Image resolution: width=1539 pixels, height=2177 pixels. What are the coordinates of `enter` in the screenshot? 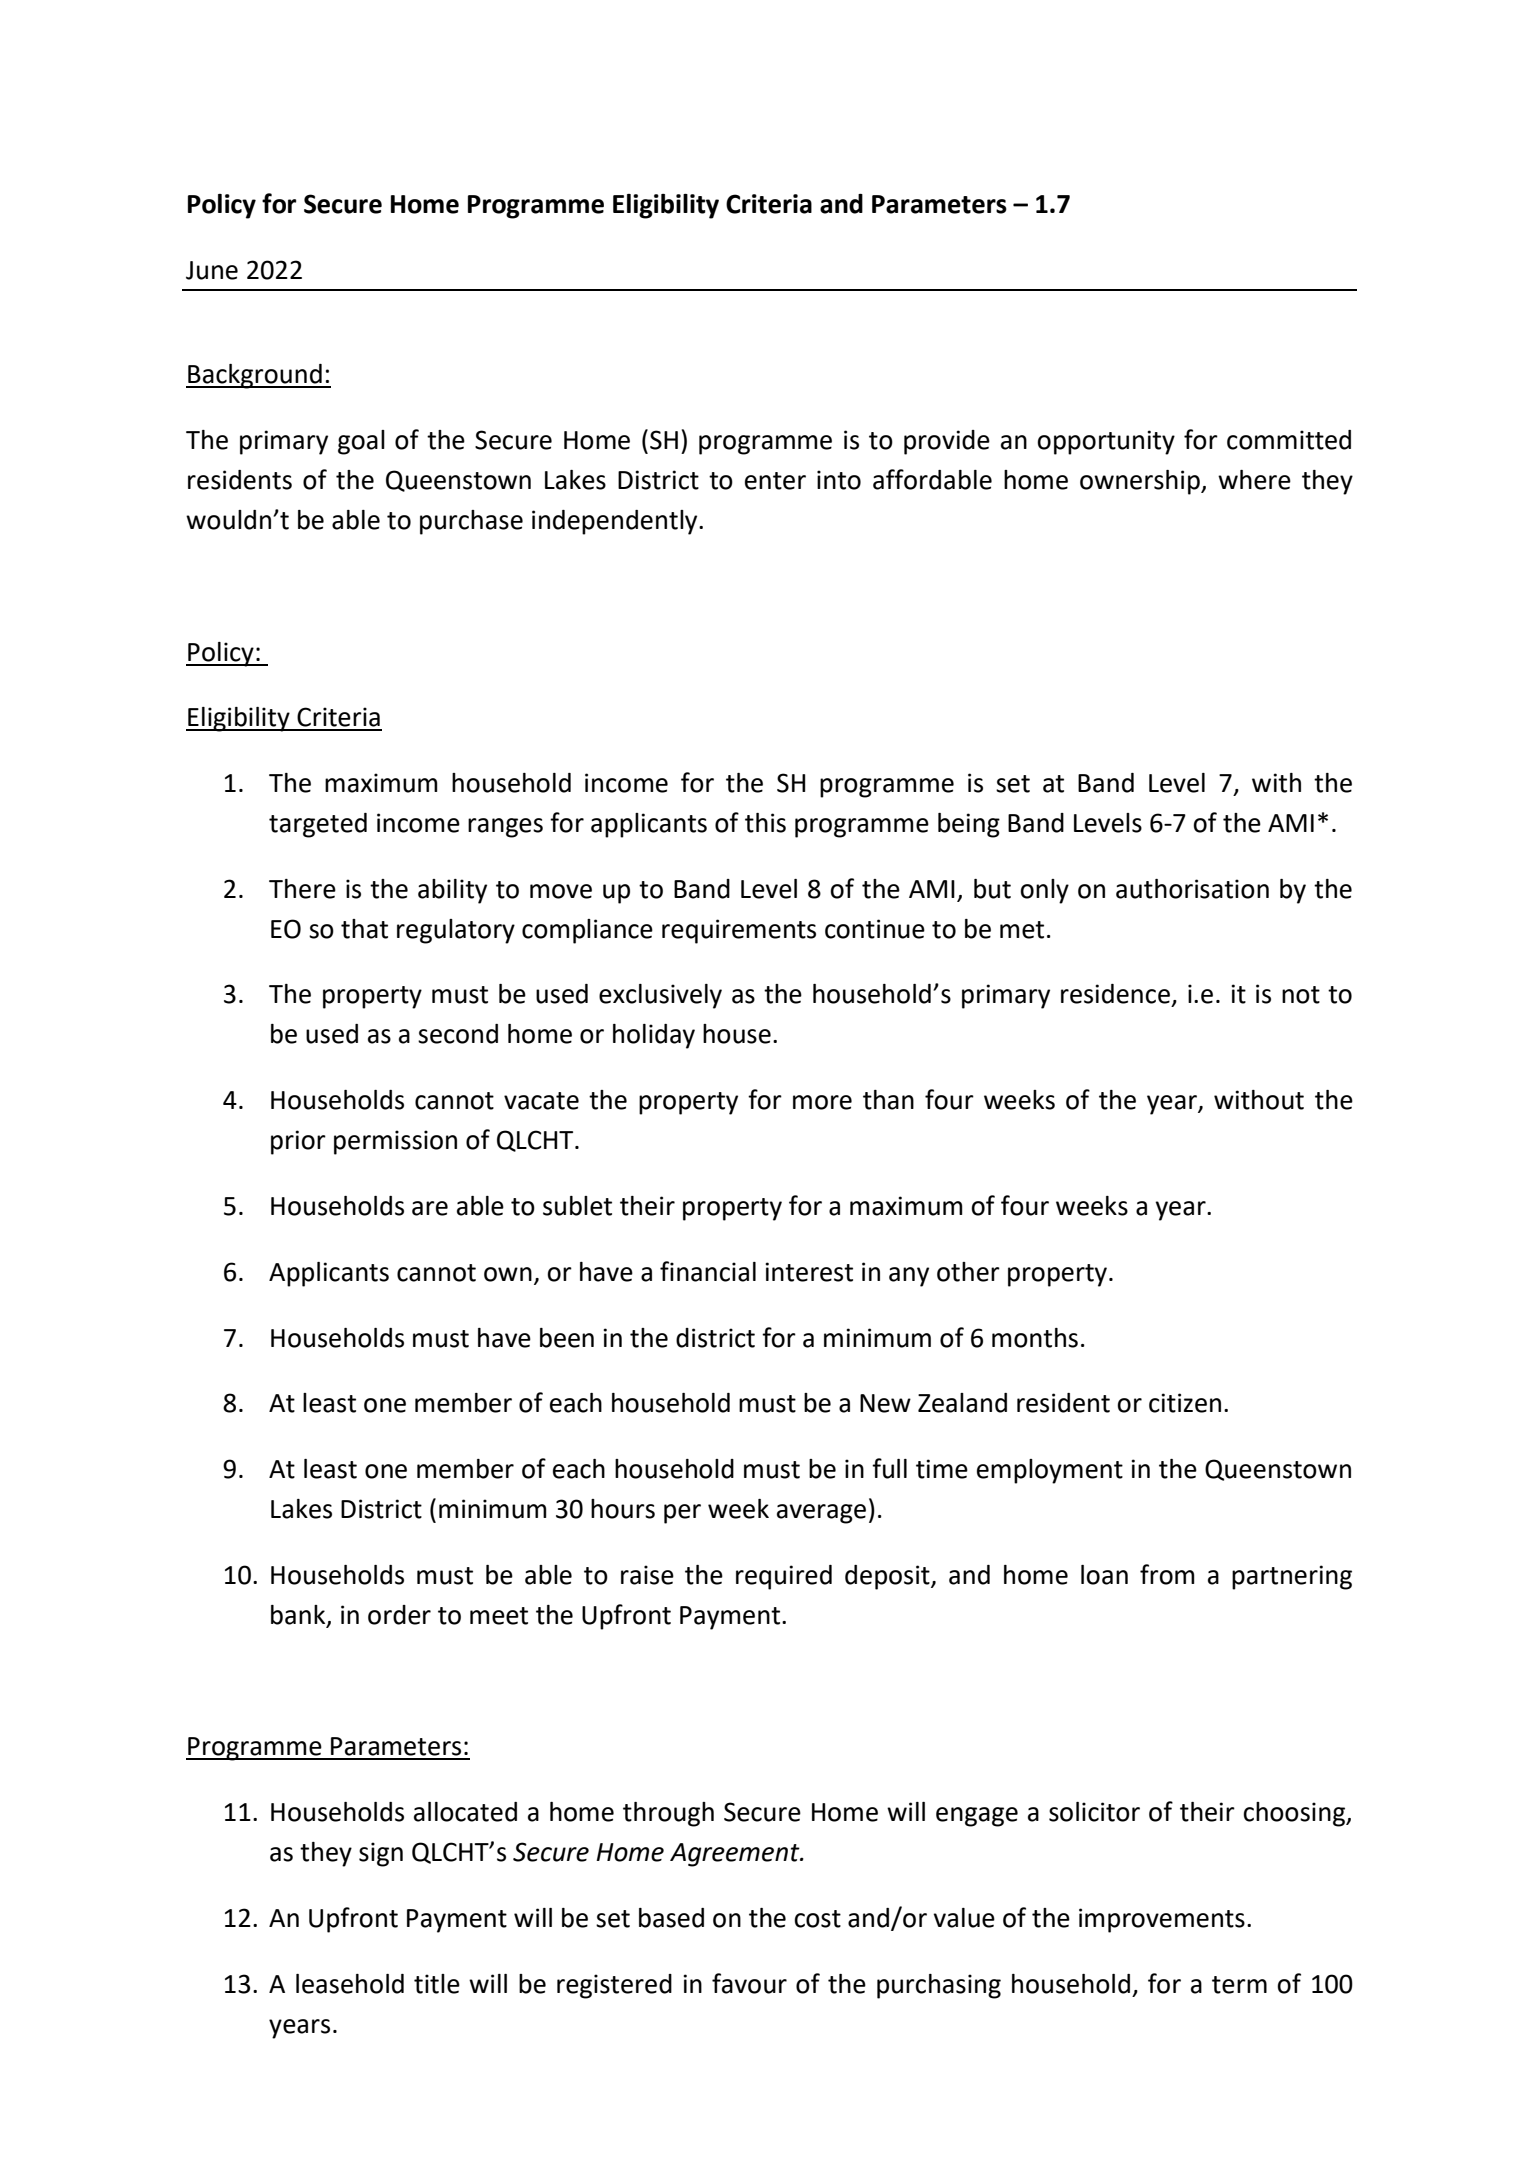 It's located at (775, 481).
